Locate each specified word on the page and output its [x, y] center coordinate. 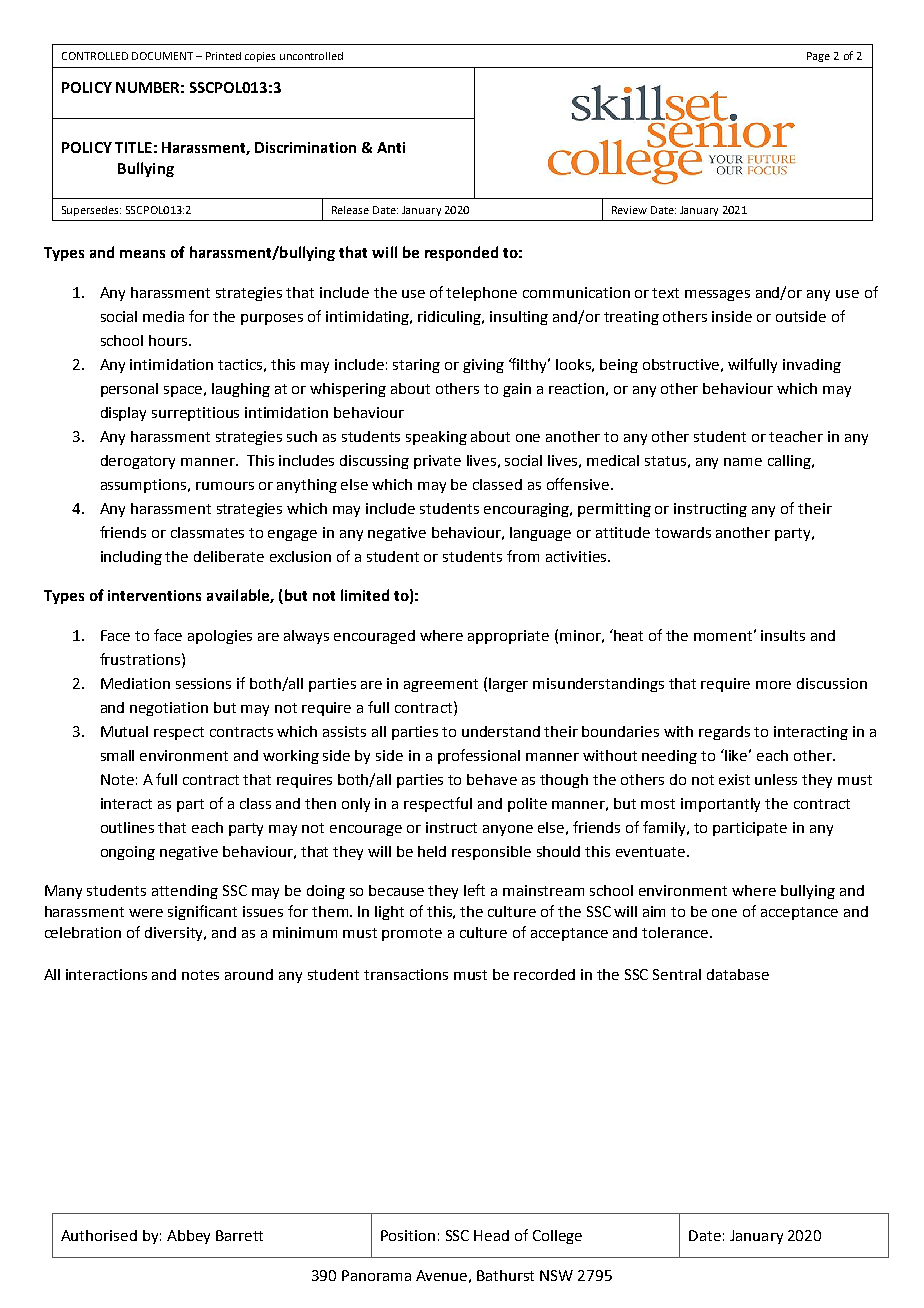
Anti [391, 147]
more [773, 685]
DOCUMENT [162, 56]
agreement [441, 685]
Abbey [188, 1237]
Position [408, 1235]
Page [818, 57]
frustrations [141, 659]
